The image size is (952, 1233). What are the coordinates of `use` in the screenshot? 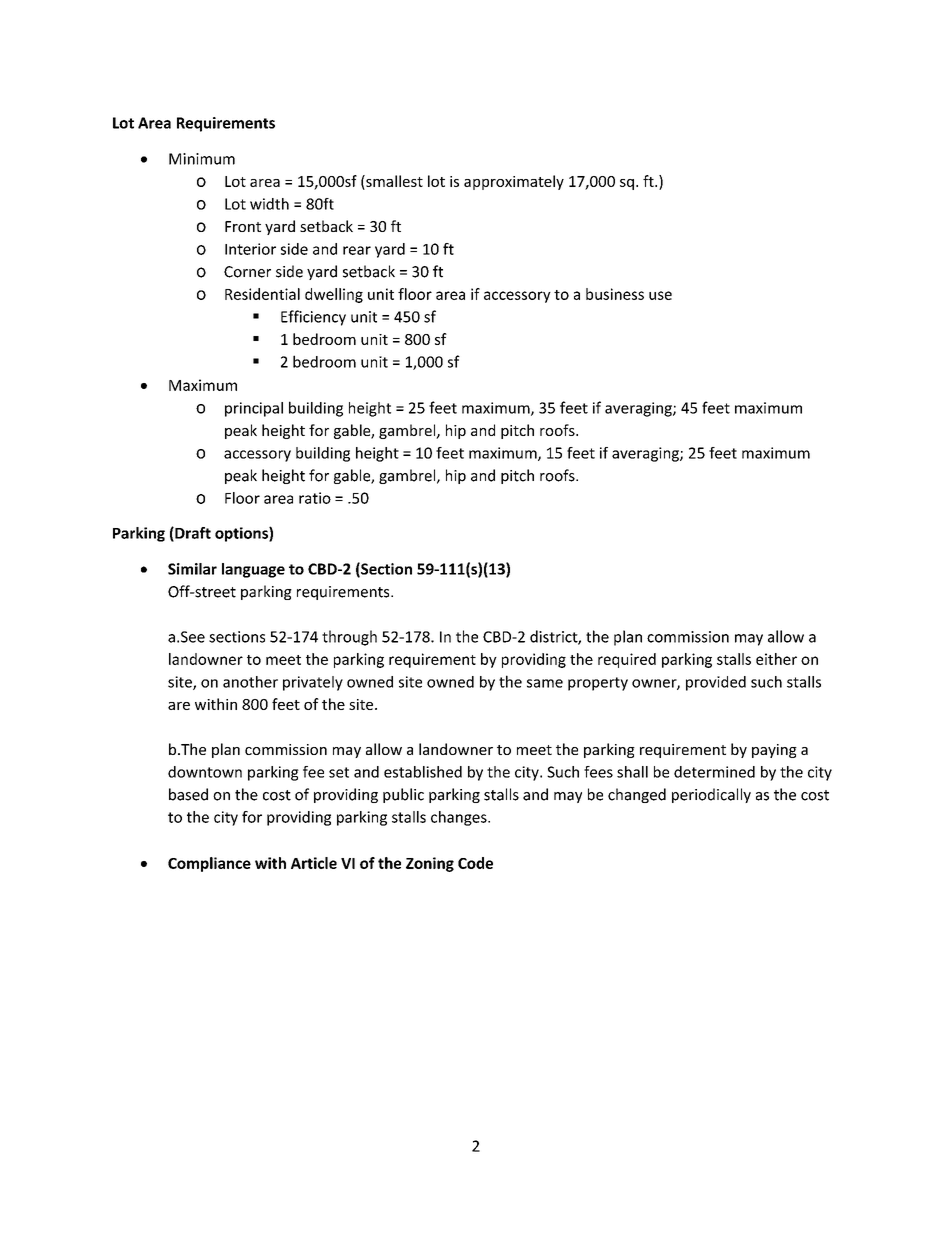 It's located at (660, 295).
